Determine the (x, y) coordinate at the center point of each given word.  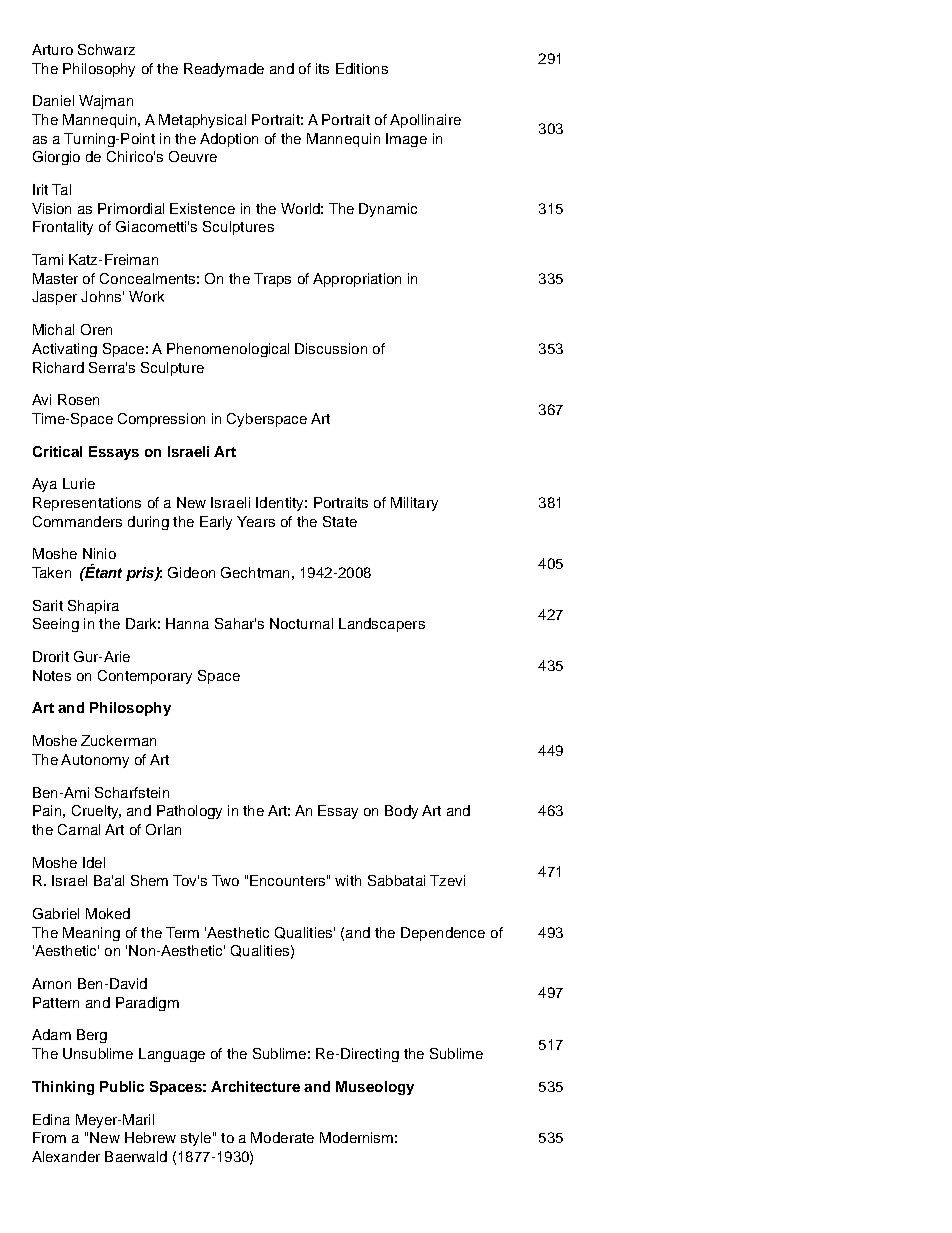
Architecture (255, 1086)
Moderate (282, 1137)
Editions (362, 68)
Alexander (66, 1156)
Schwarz (106, 49)
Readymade (224, 70)
